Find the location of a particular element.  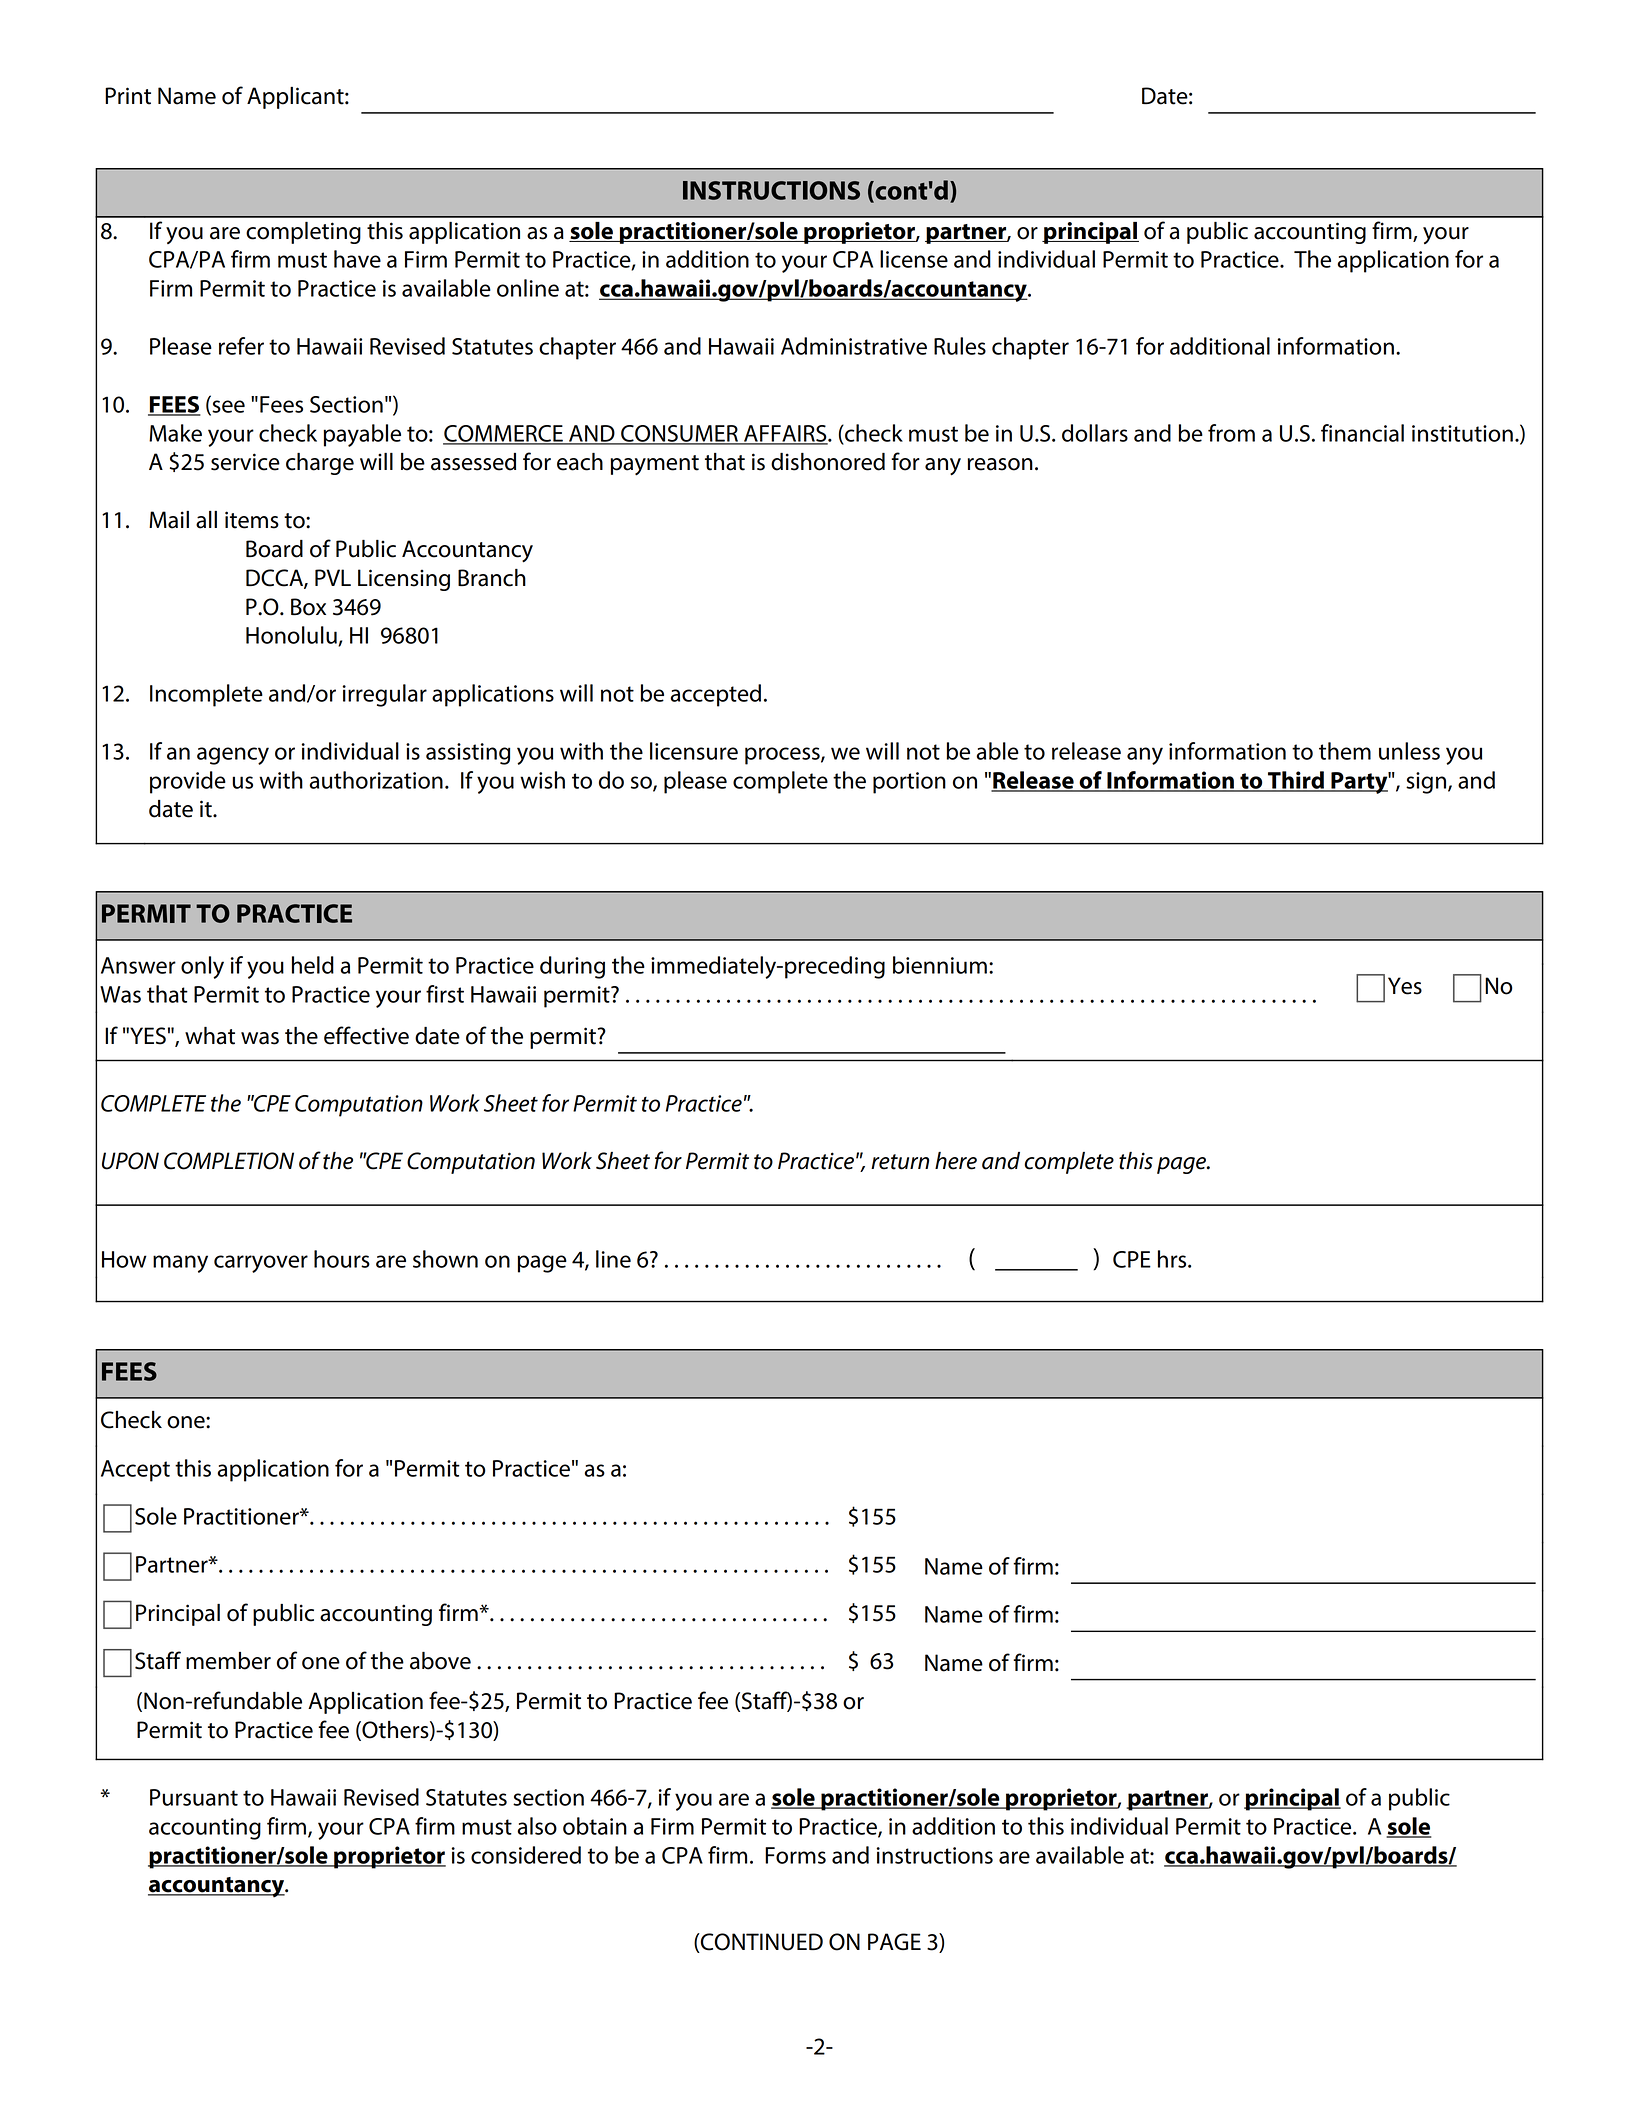

completing is located at coordinates (303, 233).
